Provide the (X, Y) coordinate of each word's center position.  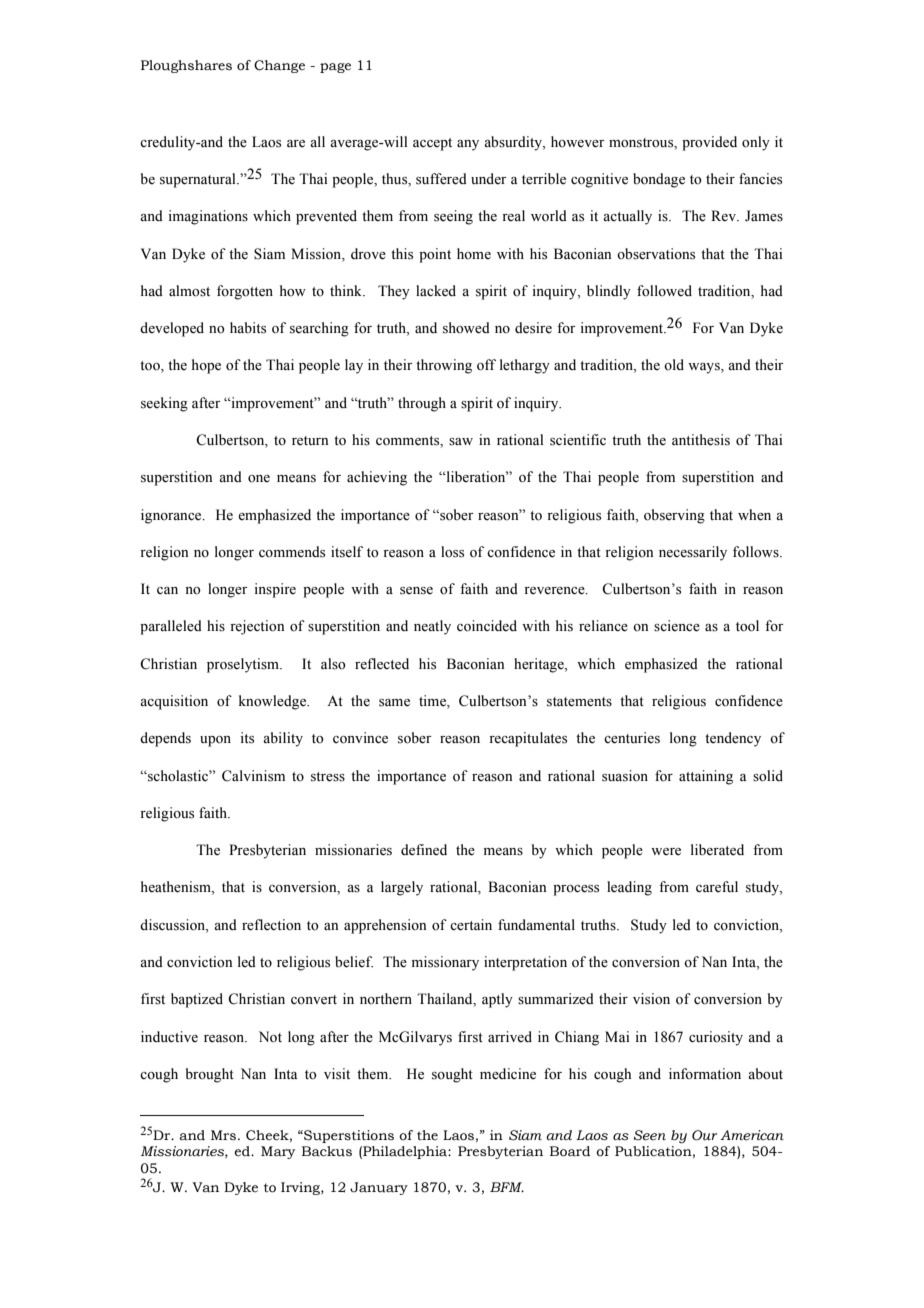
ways (705, 368)
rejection (257, 627)
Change (279, 66)
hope (206, 366)
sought (452, 1075)
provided (709, 143)
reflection (271, 925)
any (468, 145)
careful (717, 887)
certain (471, 925)
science (677, 626)
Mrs (223, 1135)
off (486, 365)
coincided (487, 626)
